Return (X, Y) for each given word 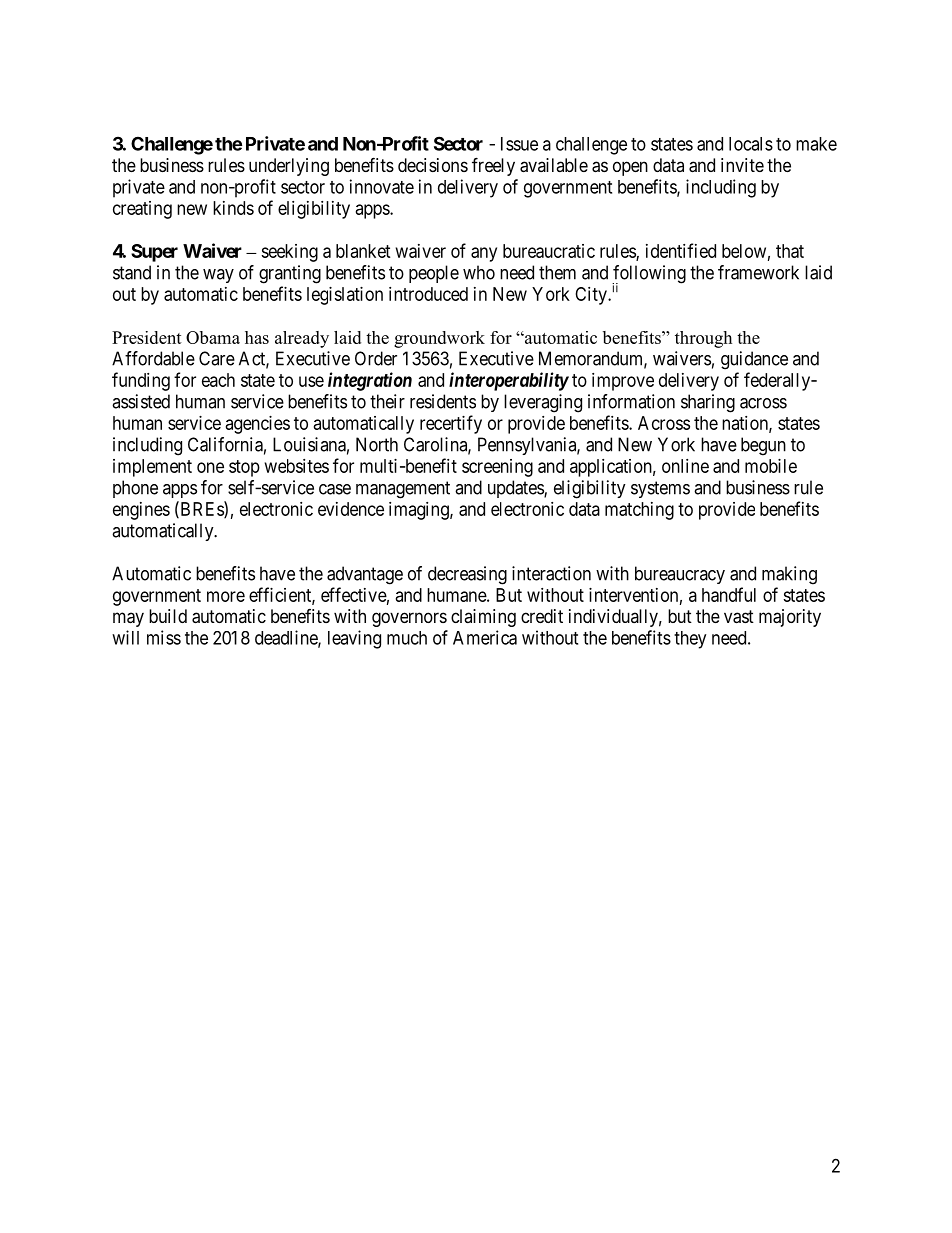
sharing (708, 403)
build (168, 616)
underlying (289, 167)
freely (493, 166)
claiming (483, 618)
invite (742, 165)
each (218, 380)
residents (443, 401)
